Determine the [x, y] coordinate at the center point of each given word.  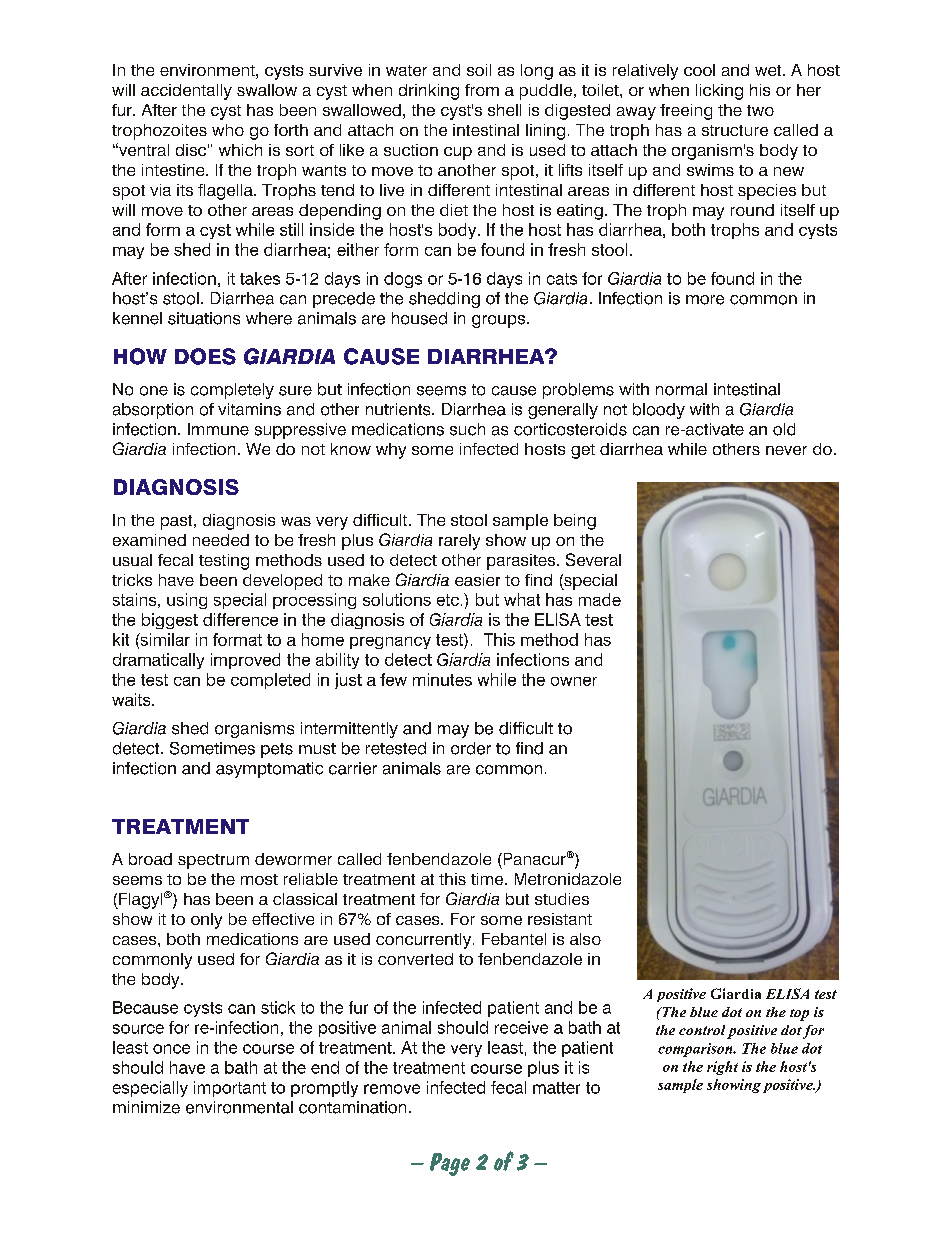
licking [719, 92]
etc [448, 600]
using [187, 601]
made [600, 599]
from [482, 90]
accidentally [186, 92]
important [230, 1089]
